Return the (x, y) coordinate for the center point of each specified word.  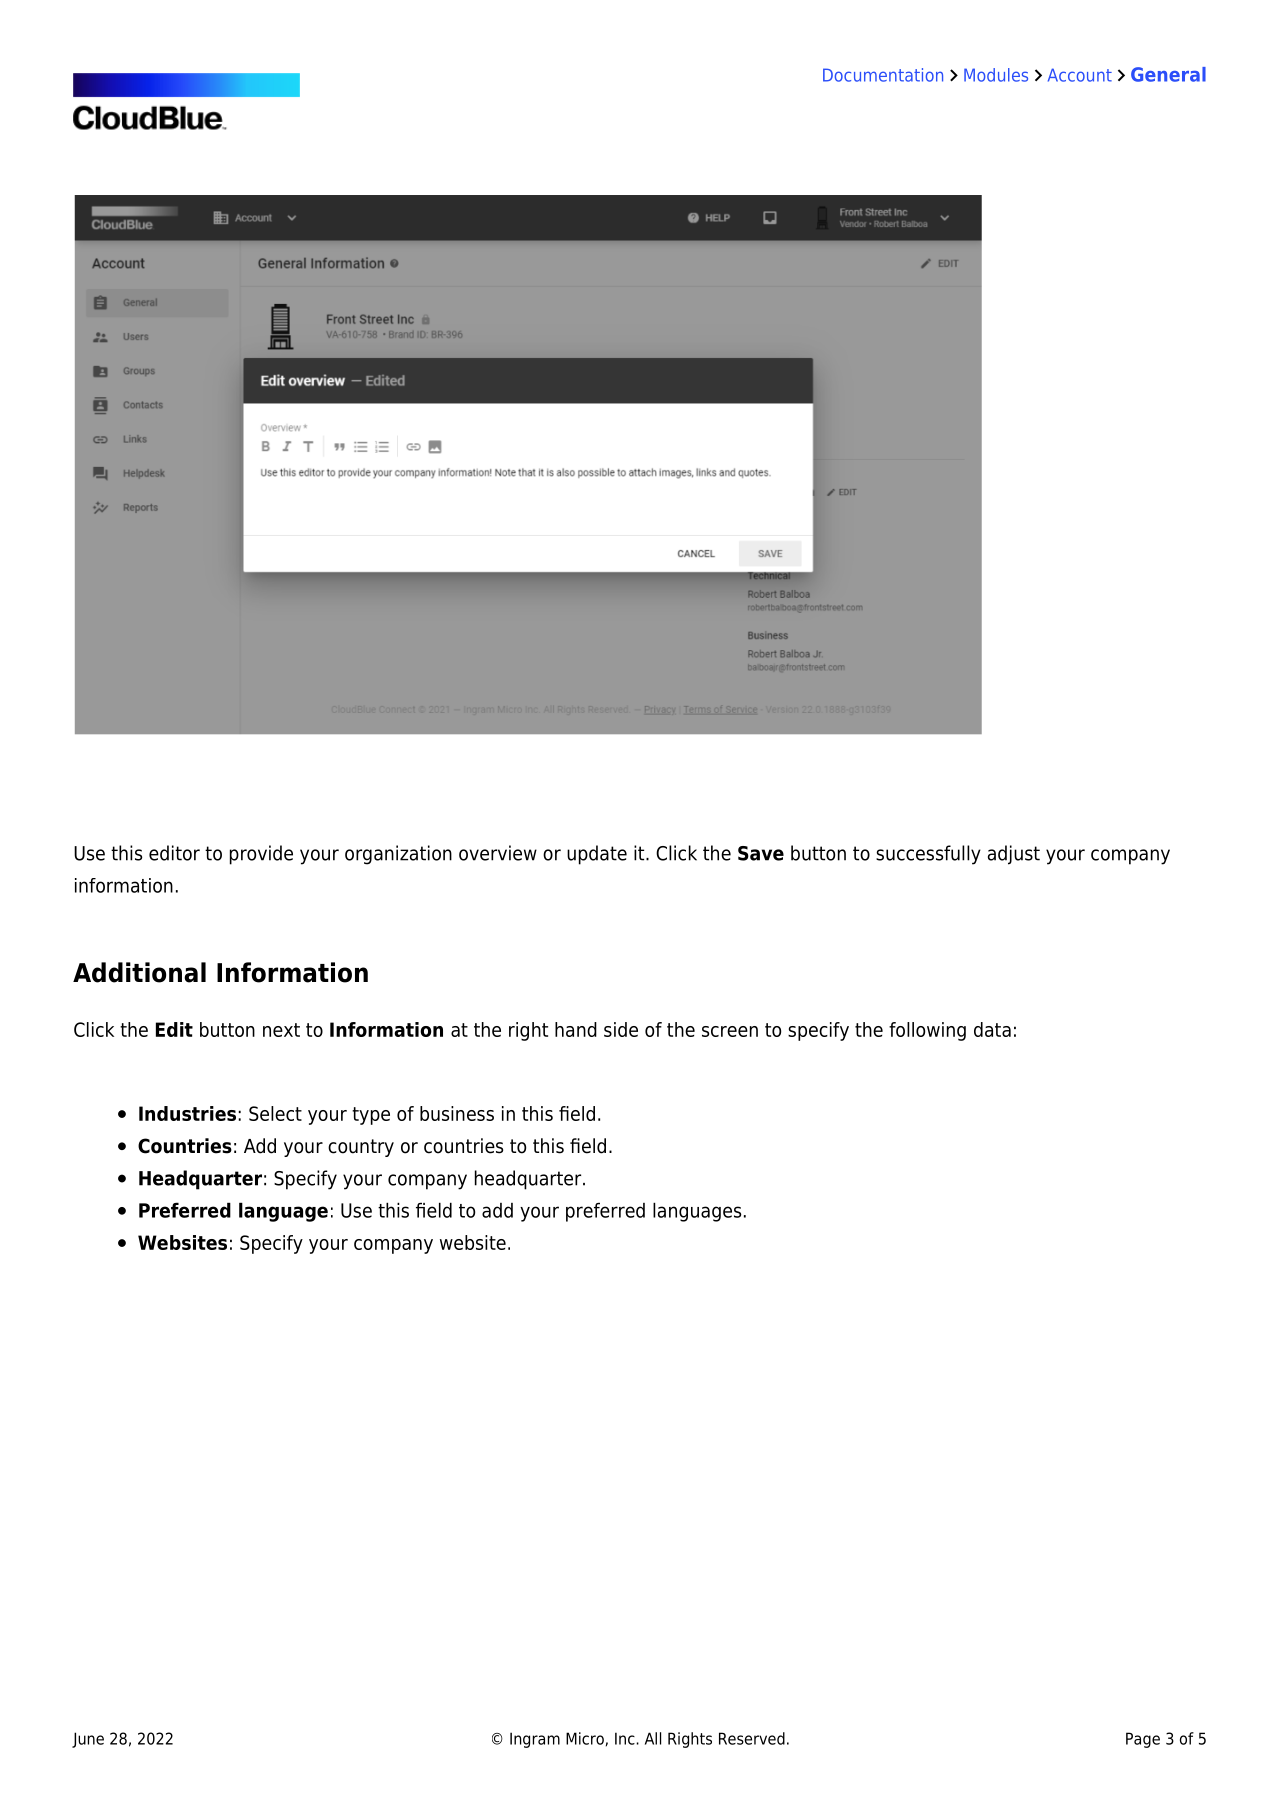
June (88, 1740)
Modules (996, 75)
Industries (187, 1113)
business (457, 1113)
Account (1080, 75)
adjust (1014, 855)
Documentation (883, 75)
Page (1143, 1740)
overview (498, 853)
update (597, 855)
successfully (928, 855)
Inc (626, 1738)
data (992, 1029)
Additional (139, 972)
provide (261, 855)
